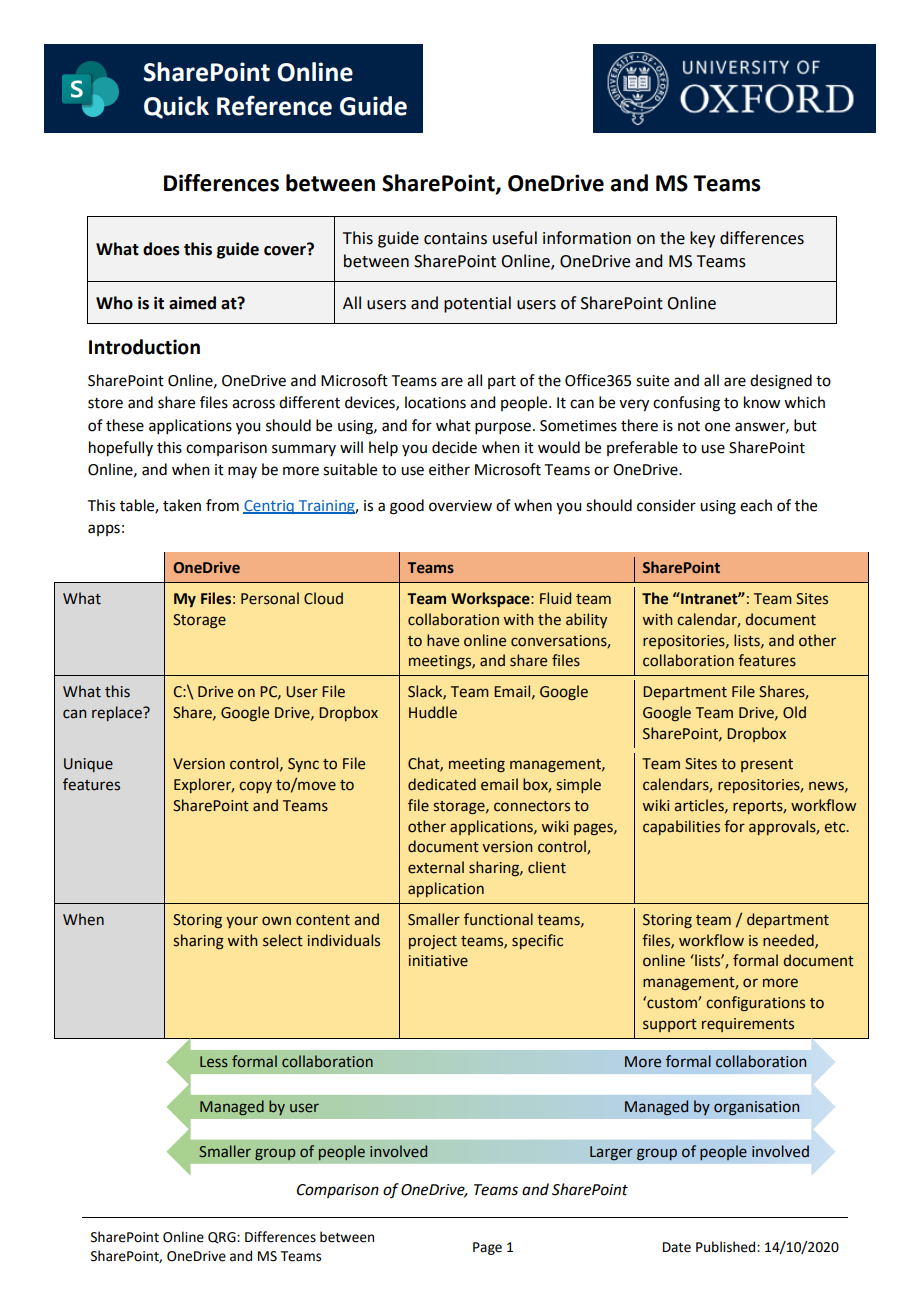 Image resolution: width=924 pixels, height=1308 pixels. I want to click on contains, so click(455, 238).
